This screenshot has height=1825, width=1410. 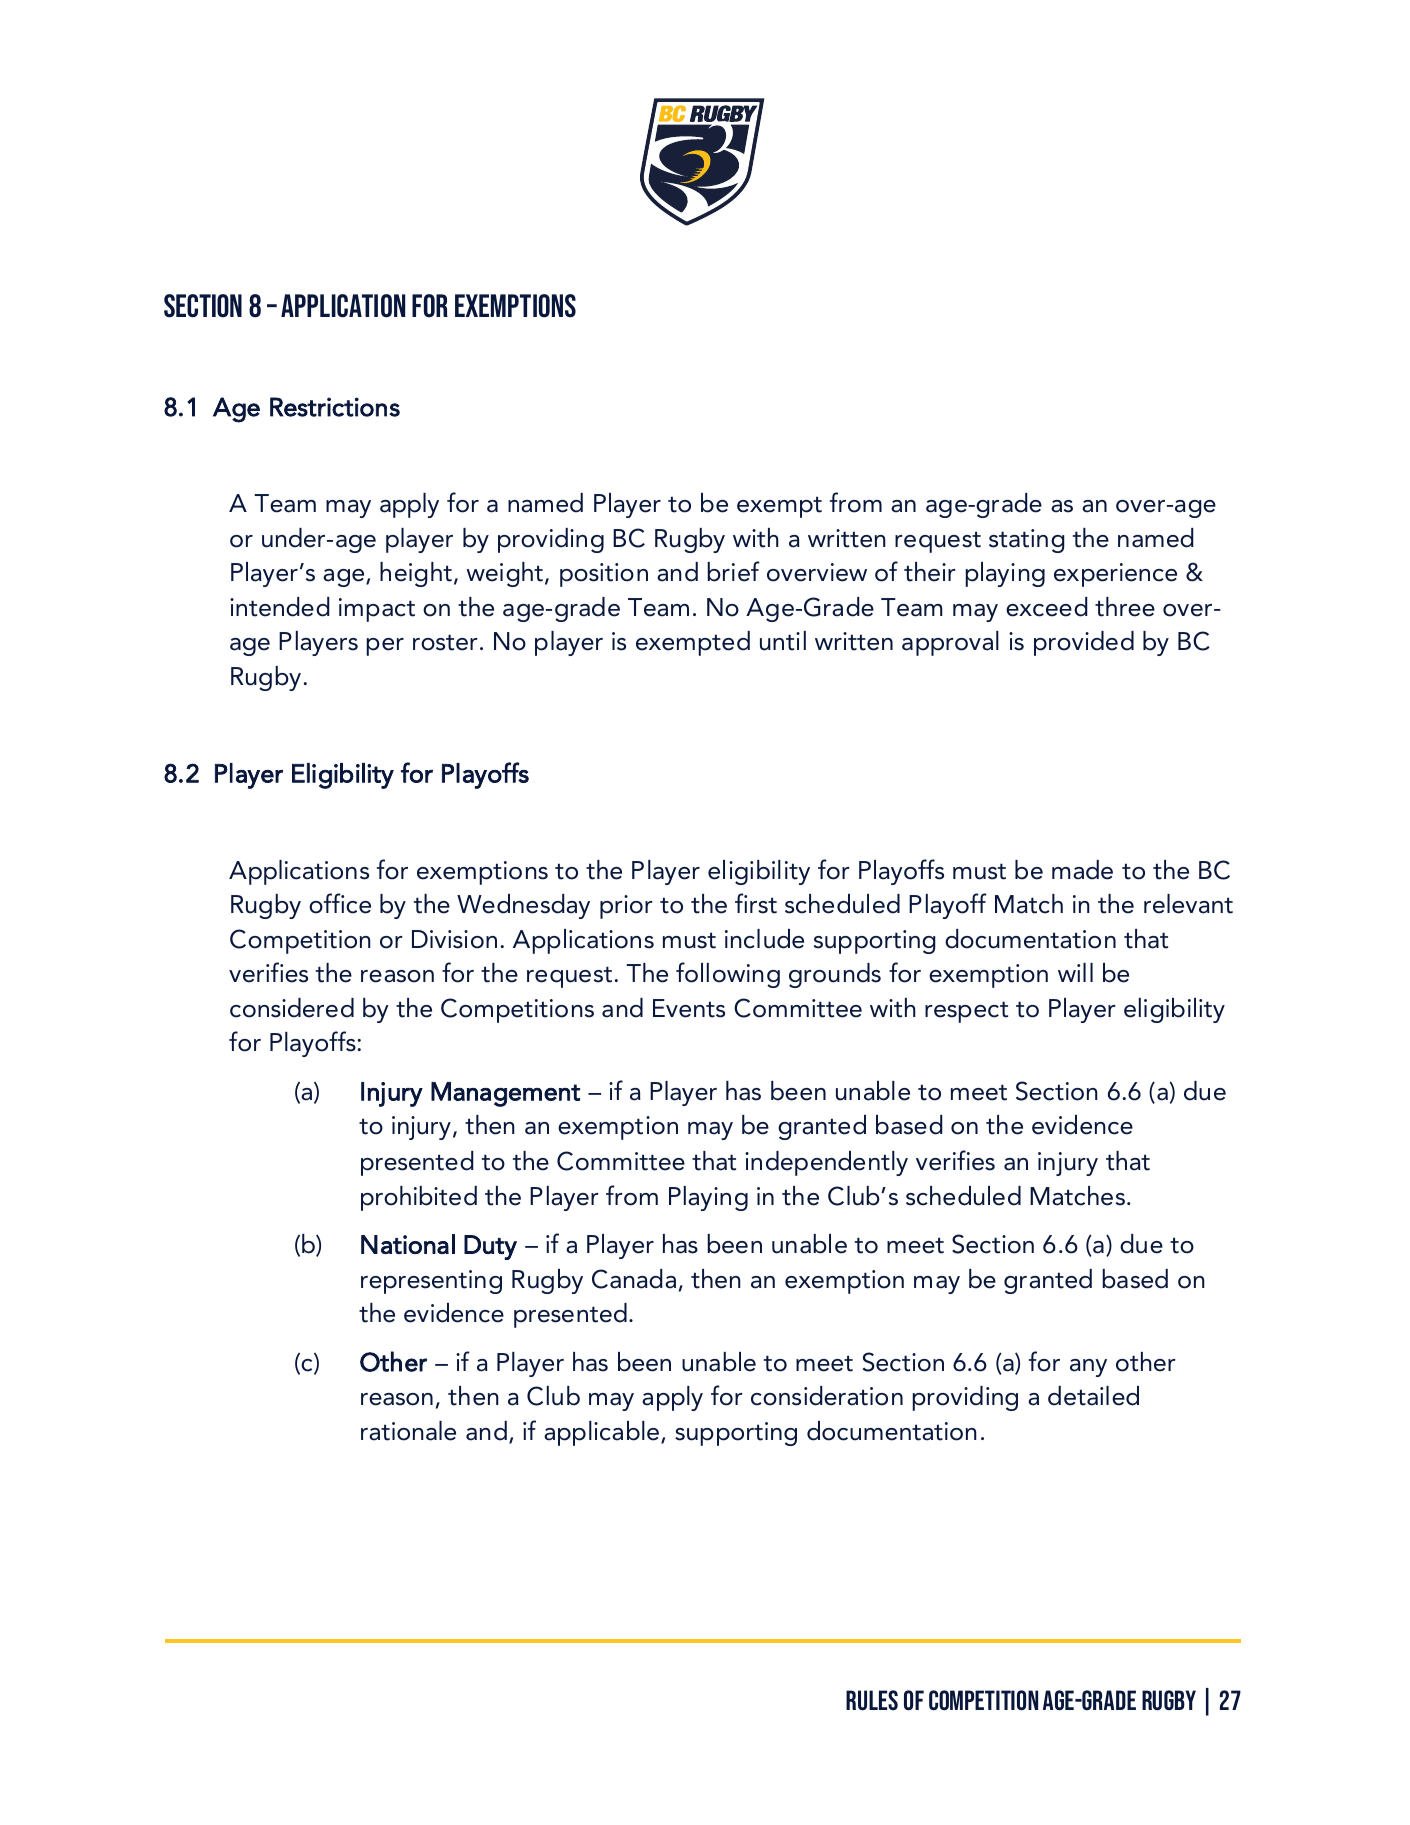 What do you see at coordinates (783, 641) in the screenshot?
I see `until` at bounding box center [783, 641].
